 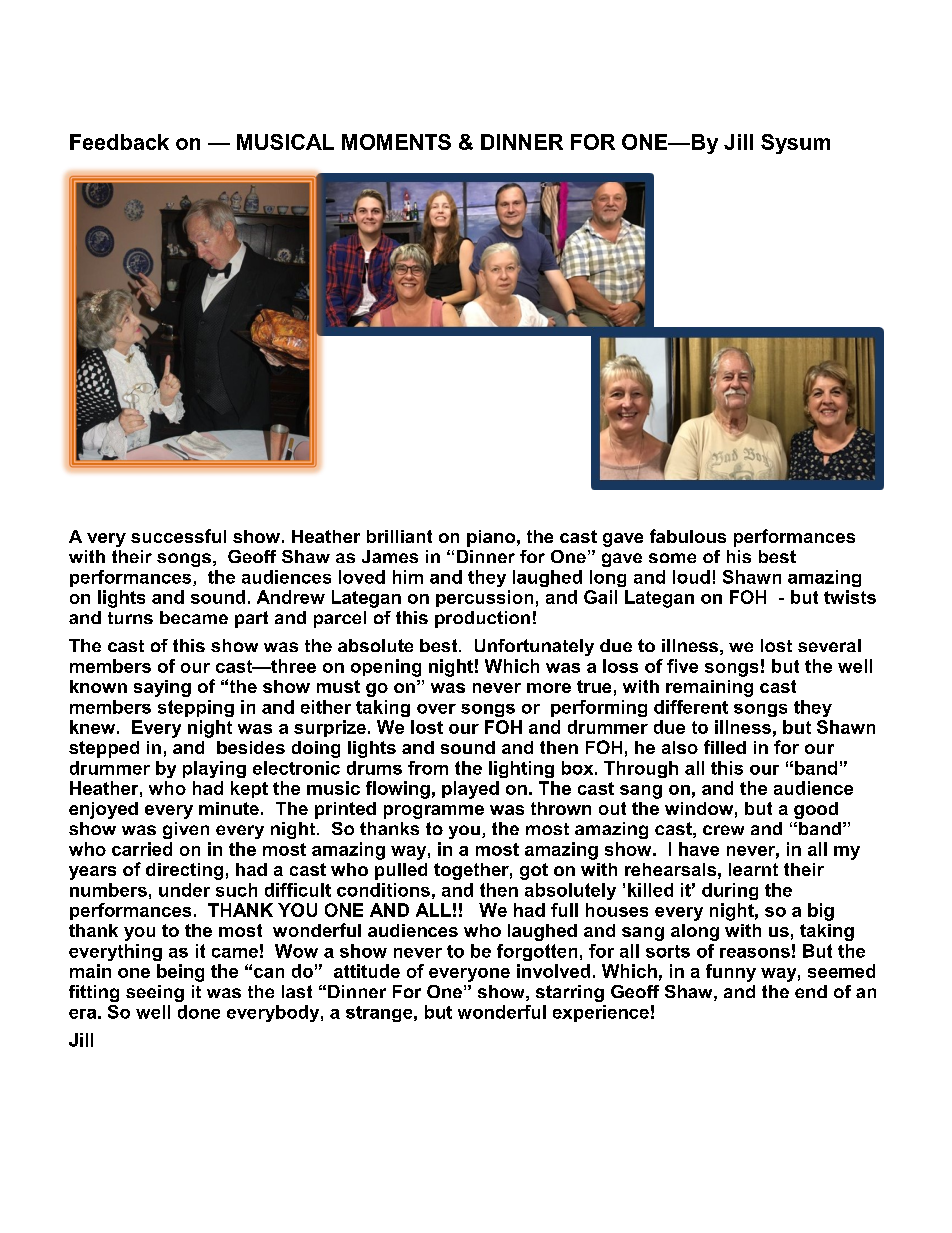 I want to click on played, so click(x=470, y=790).
